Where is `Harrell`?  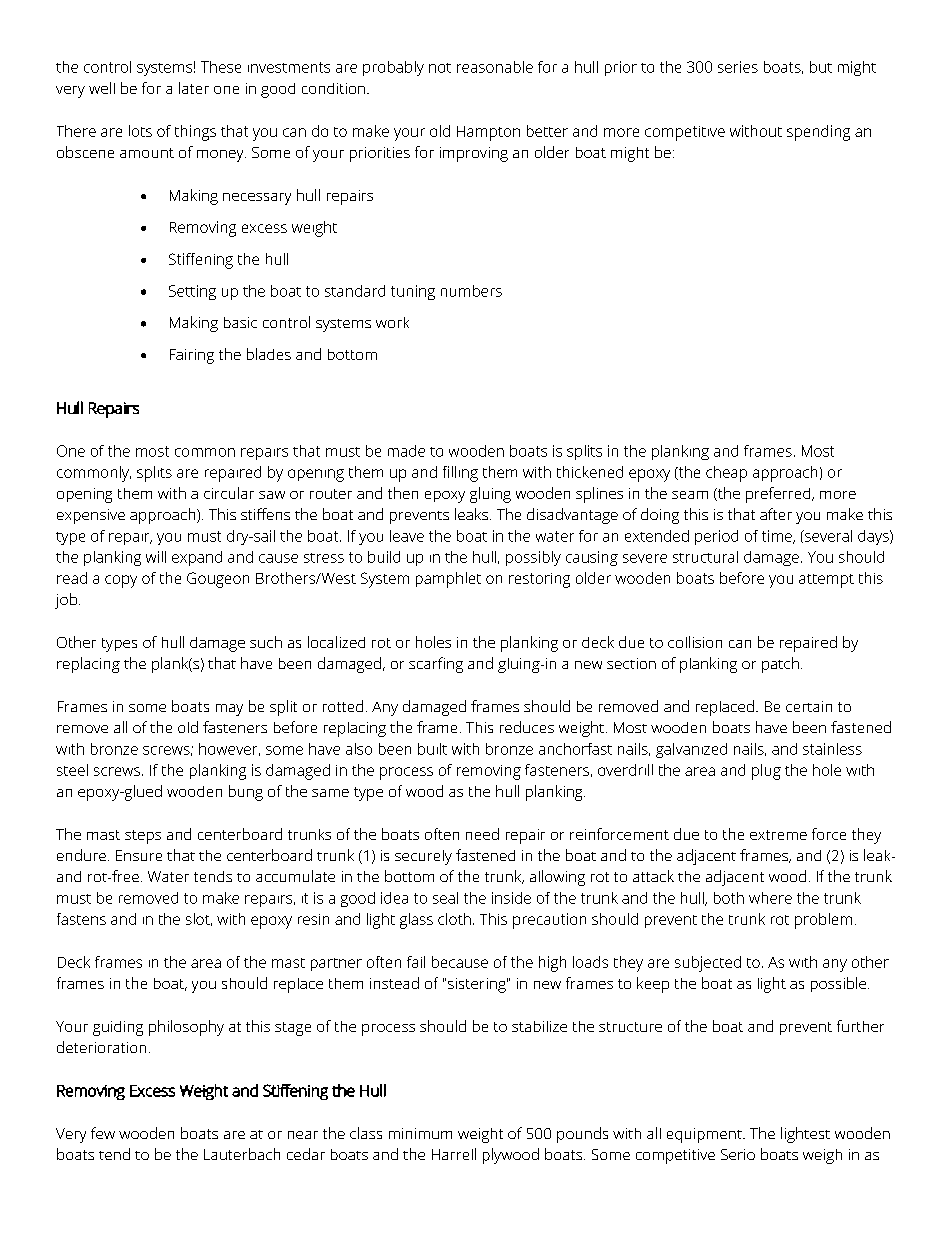 Harrell is located at coordinates (454, 1154).
